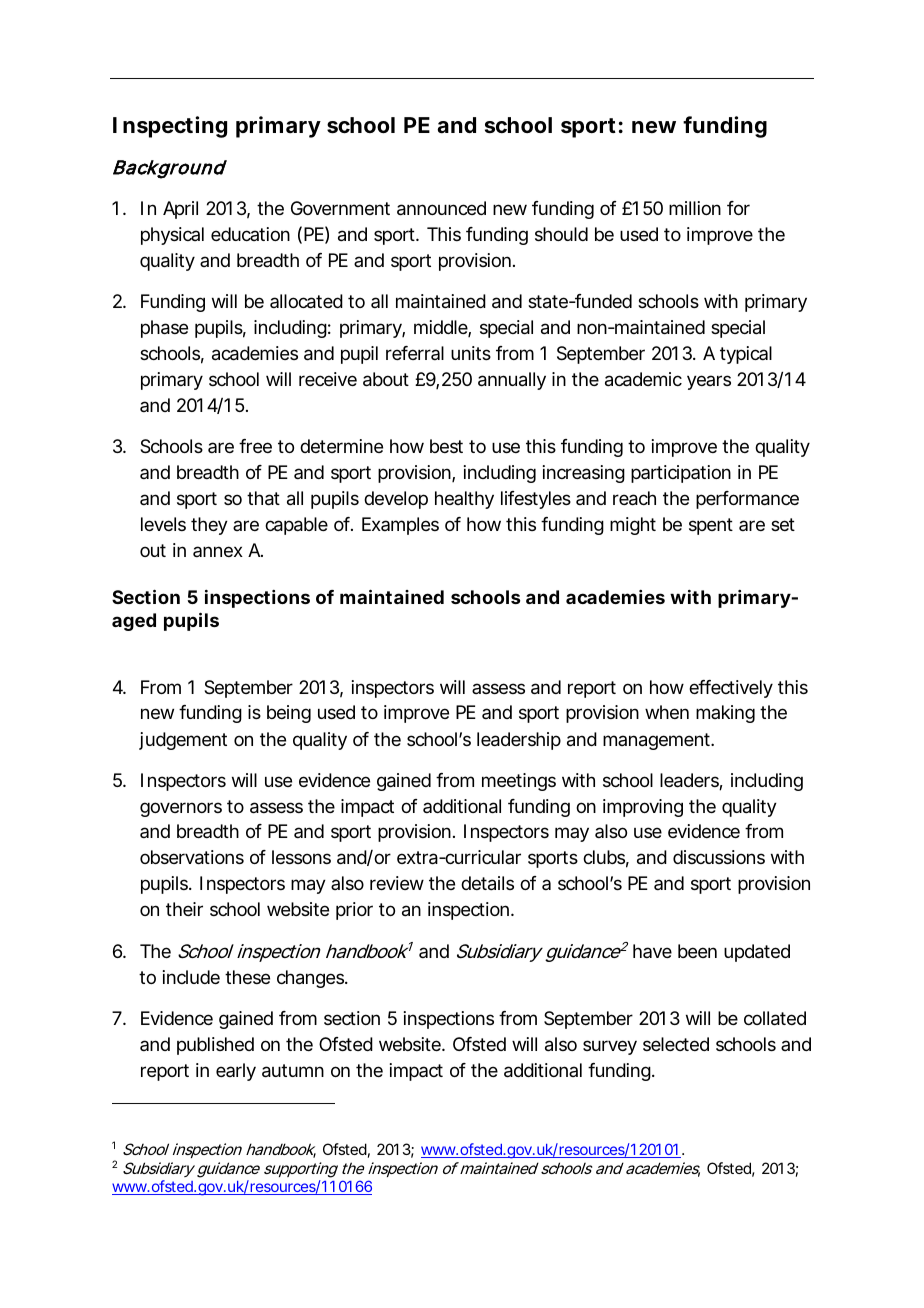 This screenshot has height=1308, width=924. Describe the element at coordinates (695, 208) in the screenshot. I see `million` at that location.
